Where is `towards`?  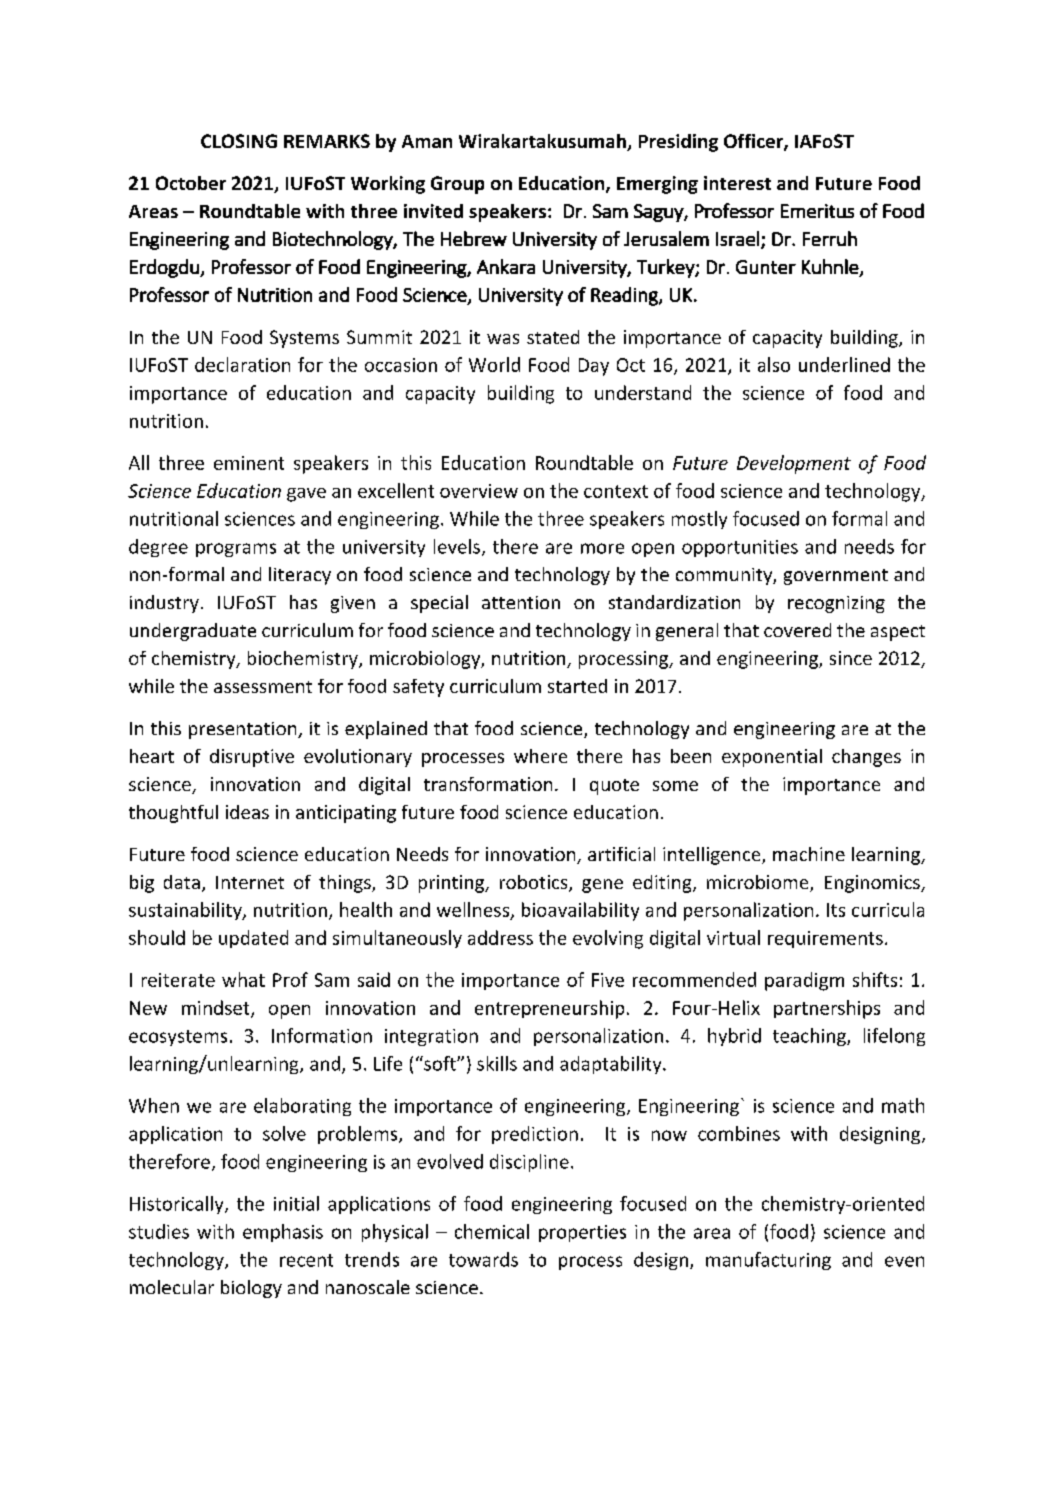 towards is located at coordinates (483, 1259).
